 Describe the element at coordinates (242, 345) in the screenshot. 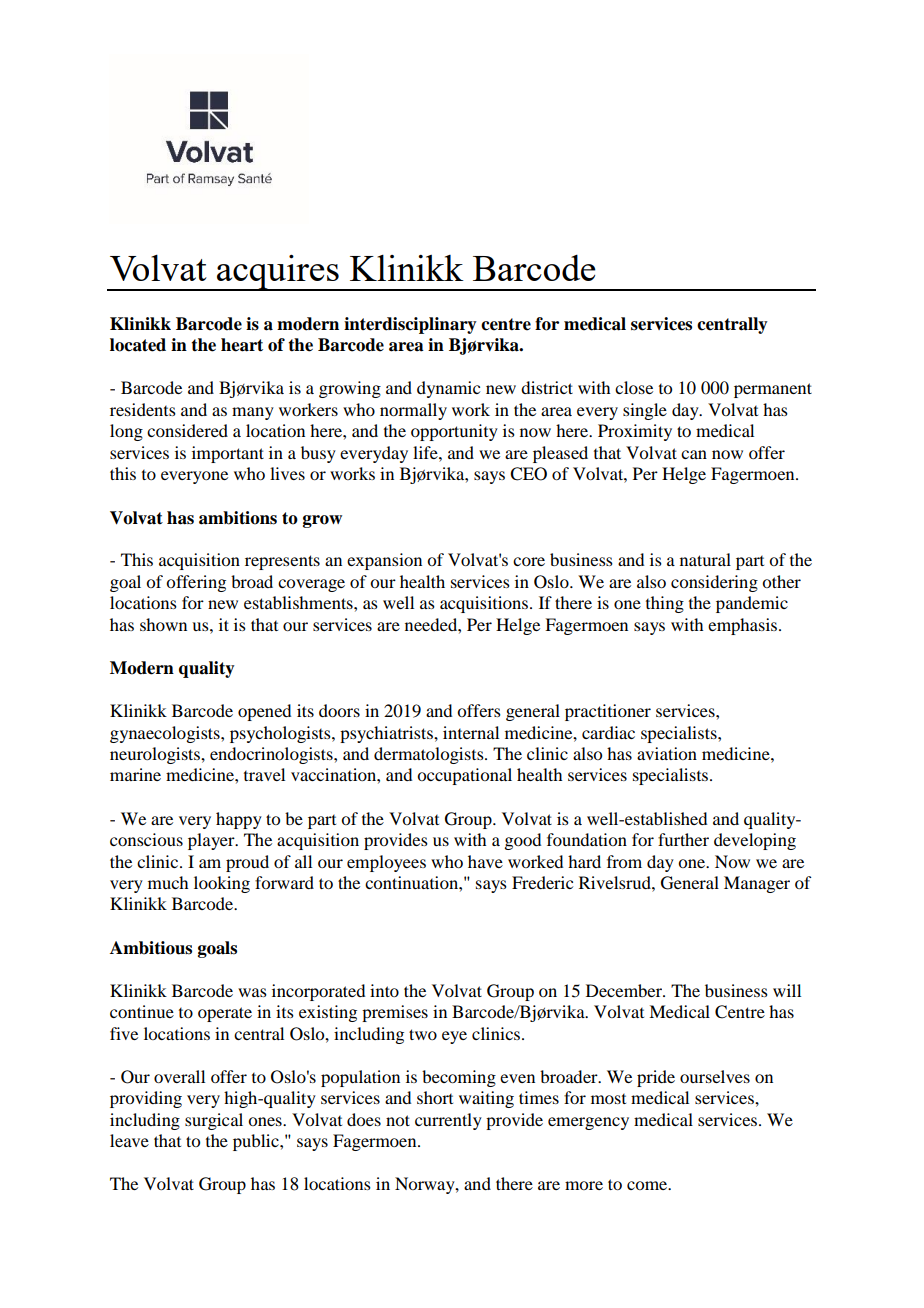

I see `heart` at that location.
